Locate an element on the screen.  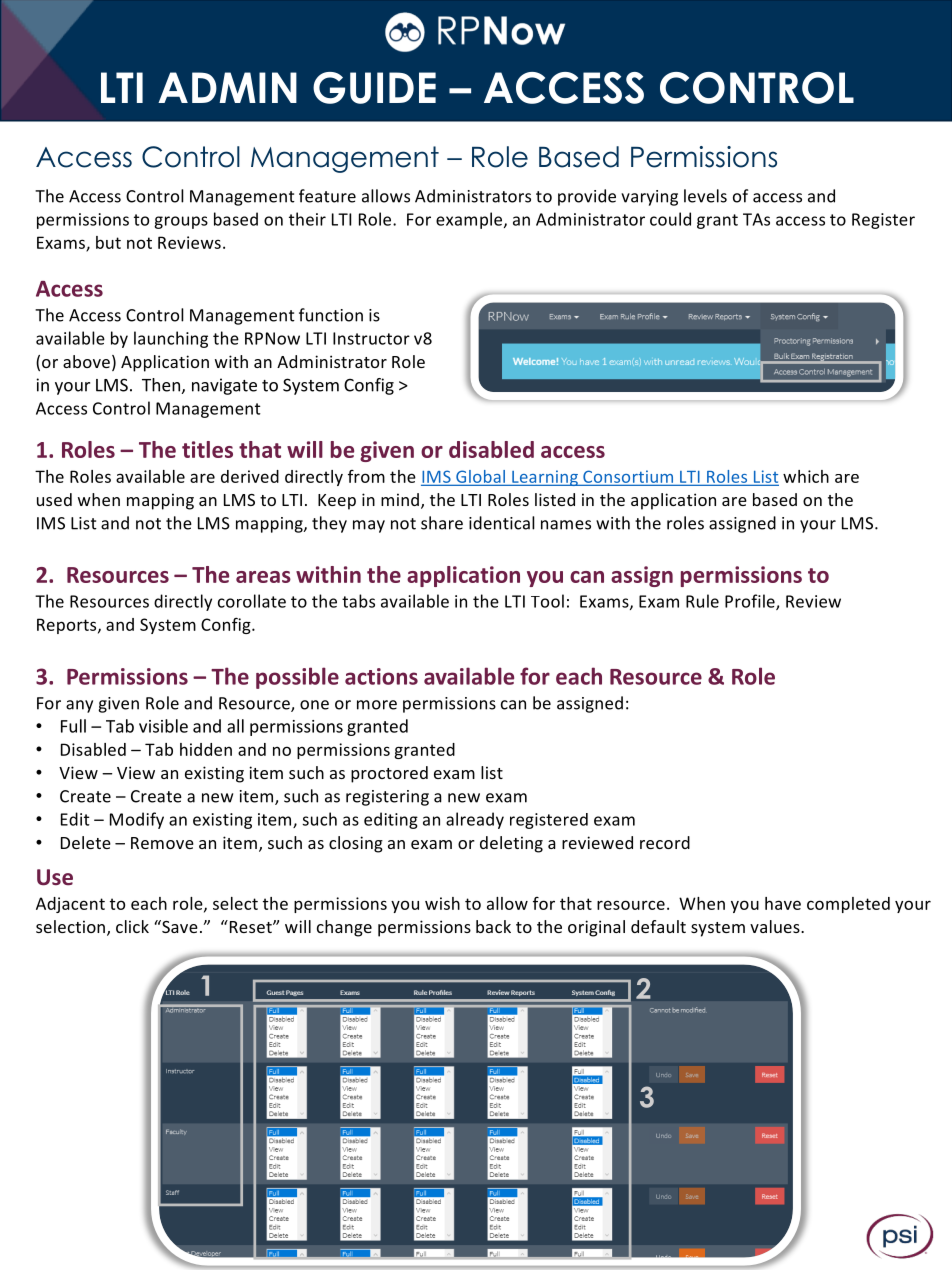
actions is located at coordinates (381, 676).
